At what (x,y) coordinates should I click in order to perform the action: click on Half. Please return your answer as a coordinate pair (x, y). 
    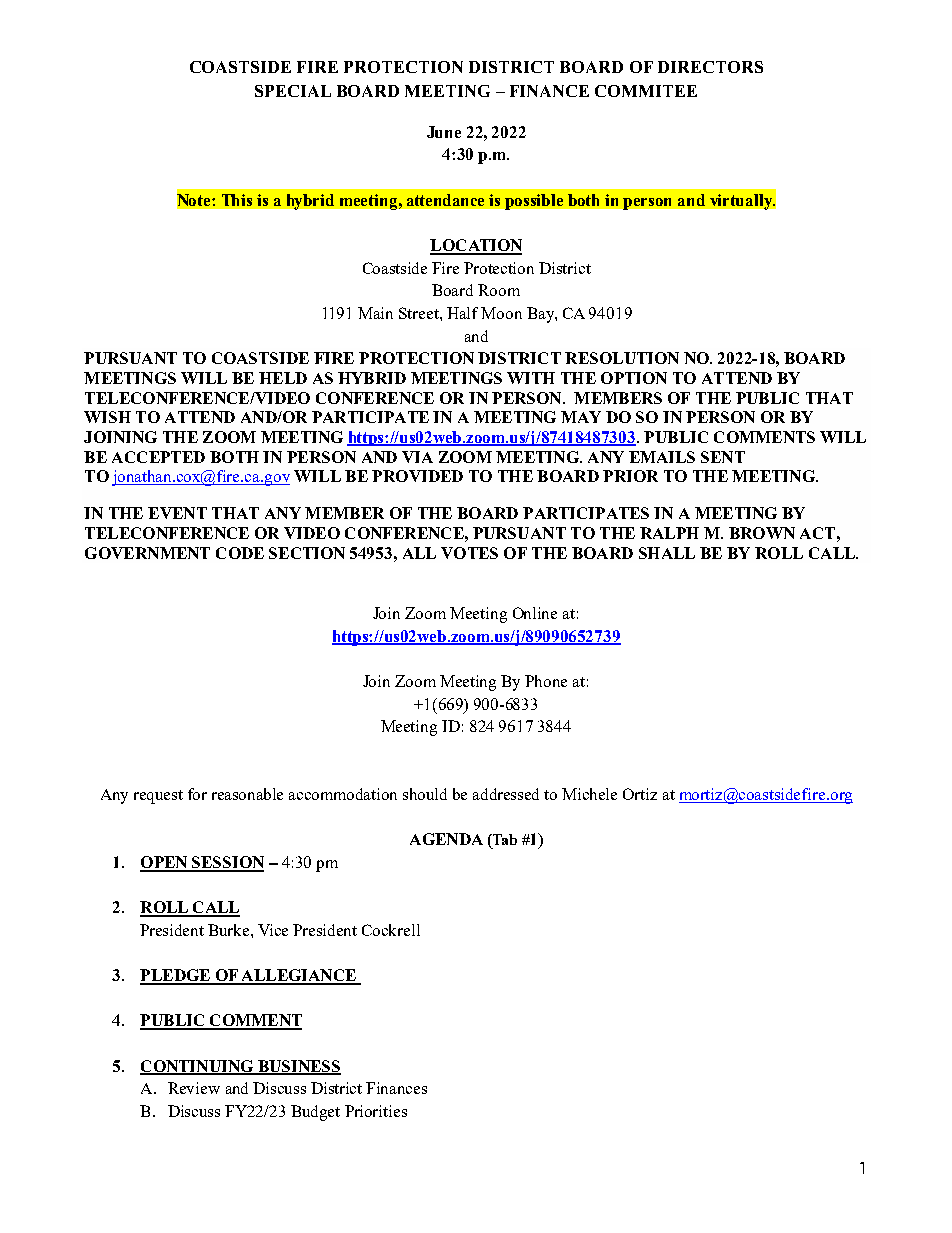
    Looking at the image, I should click on (462, 313).
